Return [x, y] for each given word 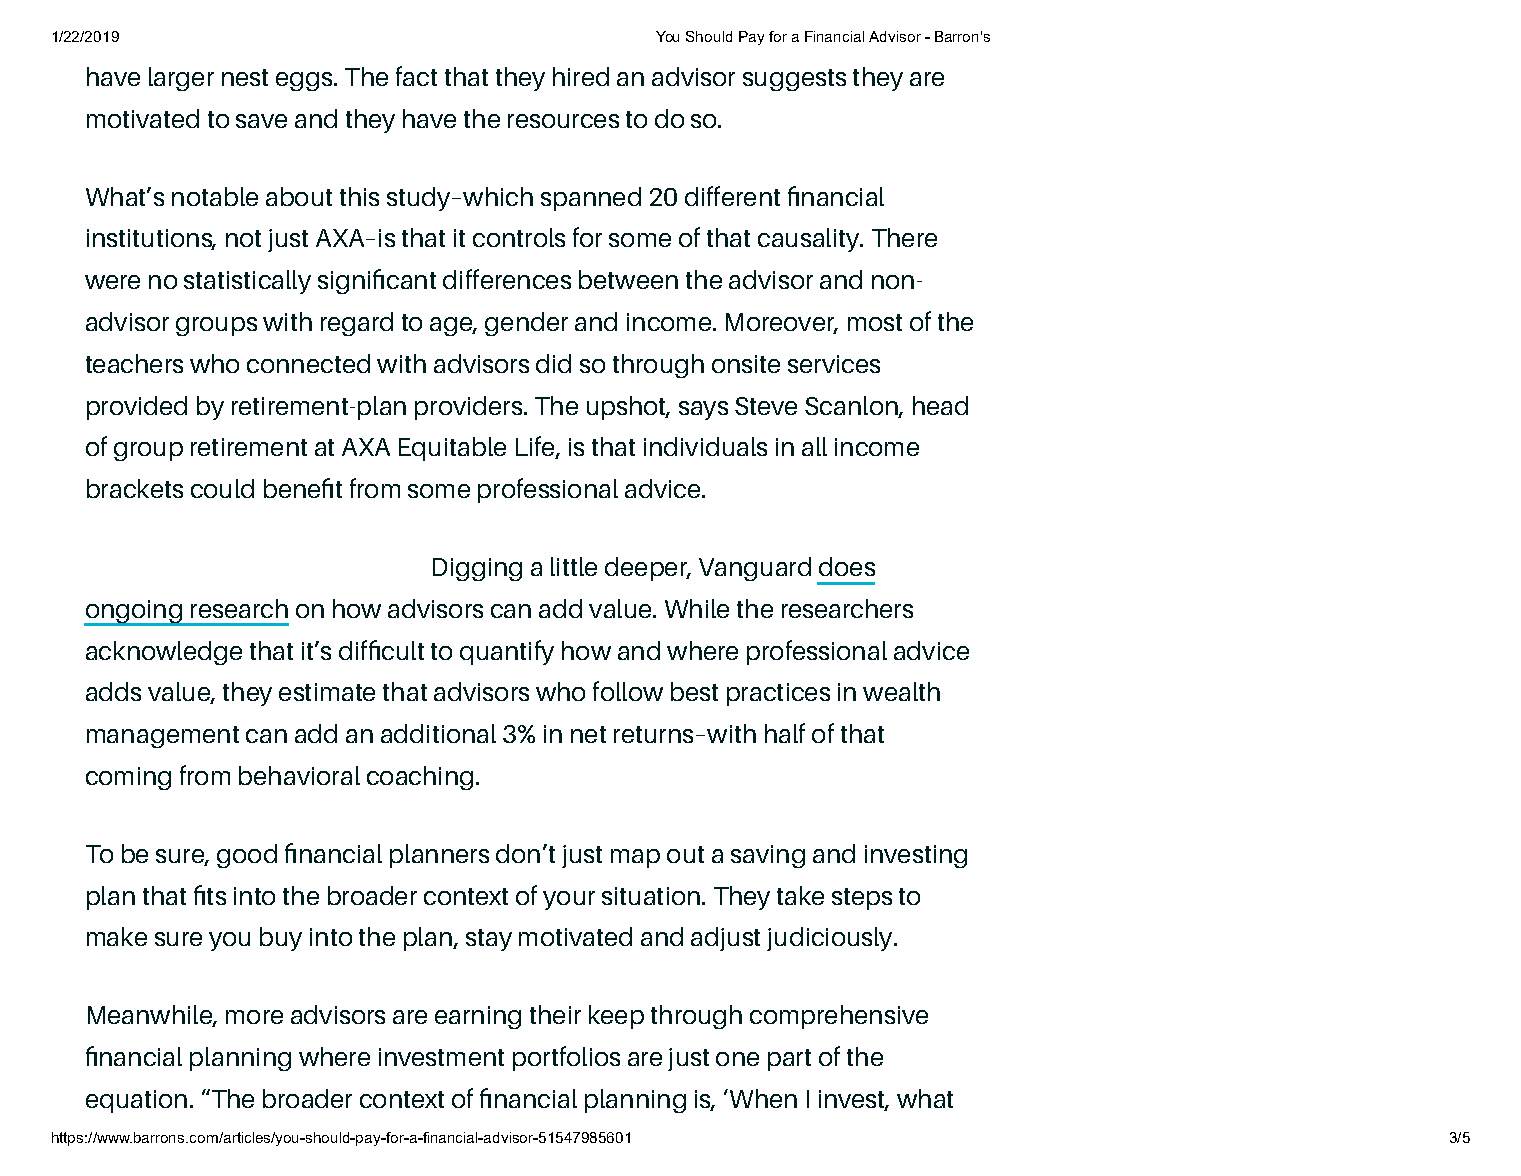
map [635, 858]
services [834, 364]
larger [181, 79]
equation [136, 1101]
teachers [134, 363]
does [847, 566]
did [553, 363]
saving [768, 856]
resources [563, 121]
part [789, 1060]
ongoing [134, 613]
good [247, 856]
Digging [477, 569]
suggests [794, 80]
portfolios [566, 1058]
